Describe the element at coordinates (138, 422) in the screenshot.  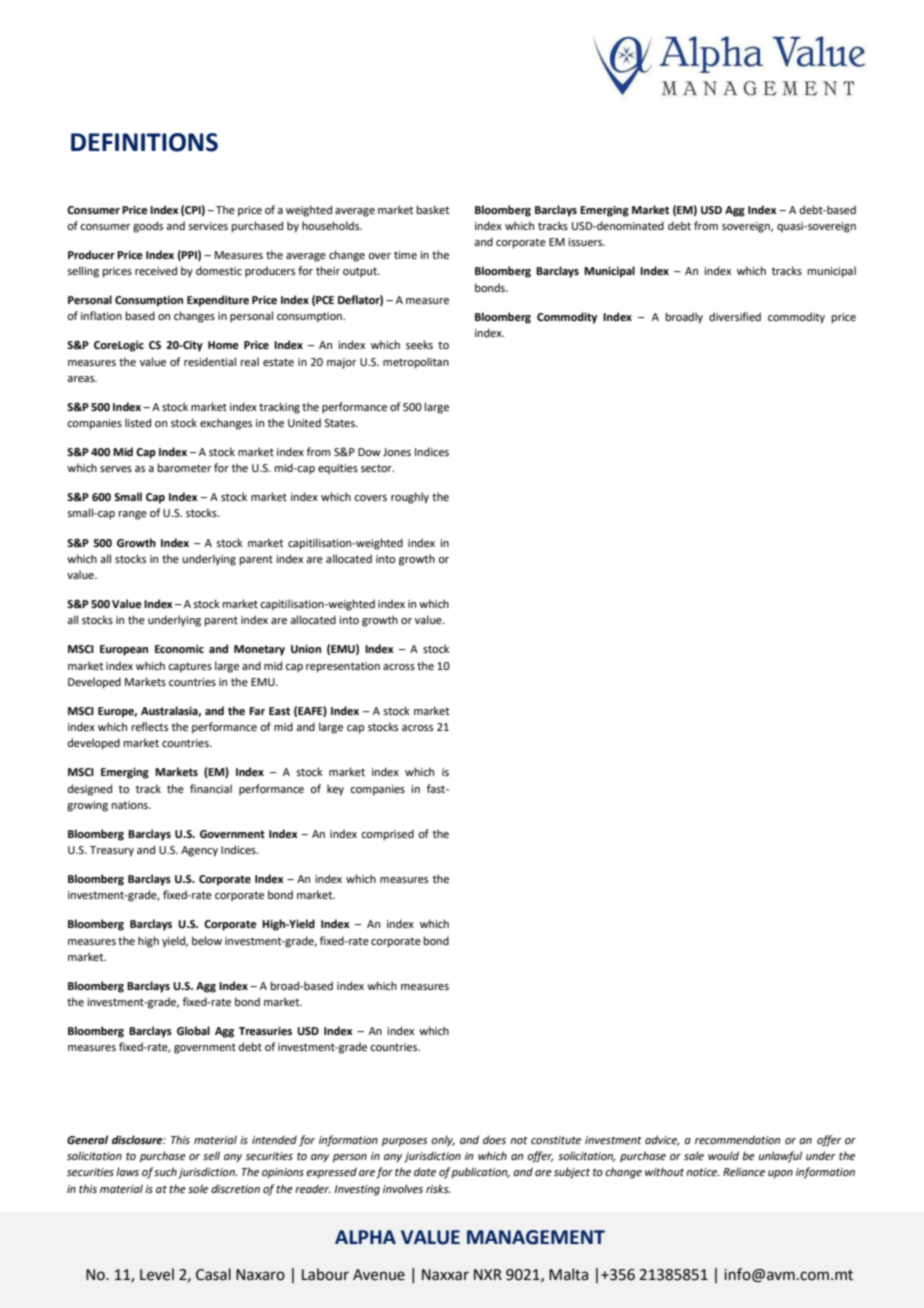
I see `listed` at that location.
